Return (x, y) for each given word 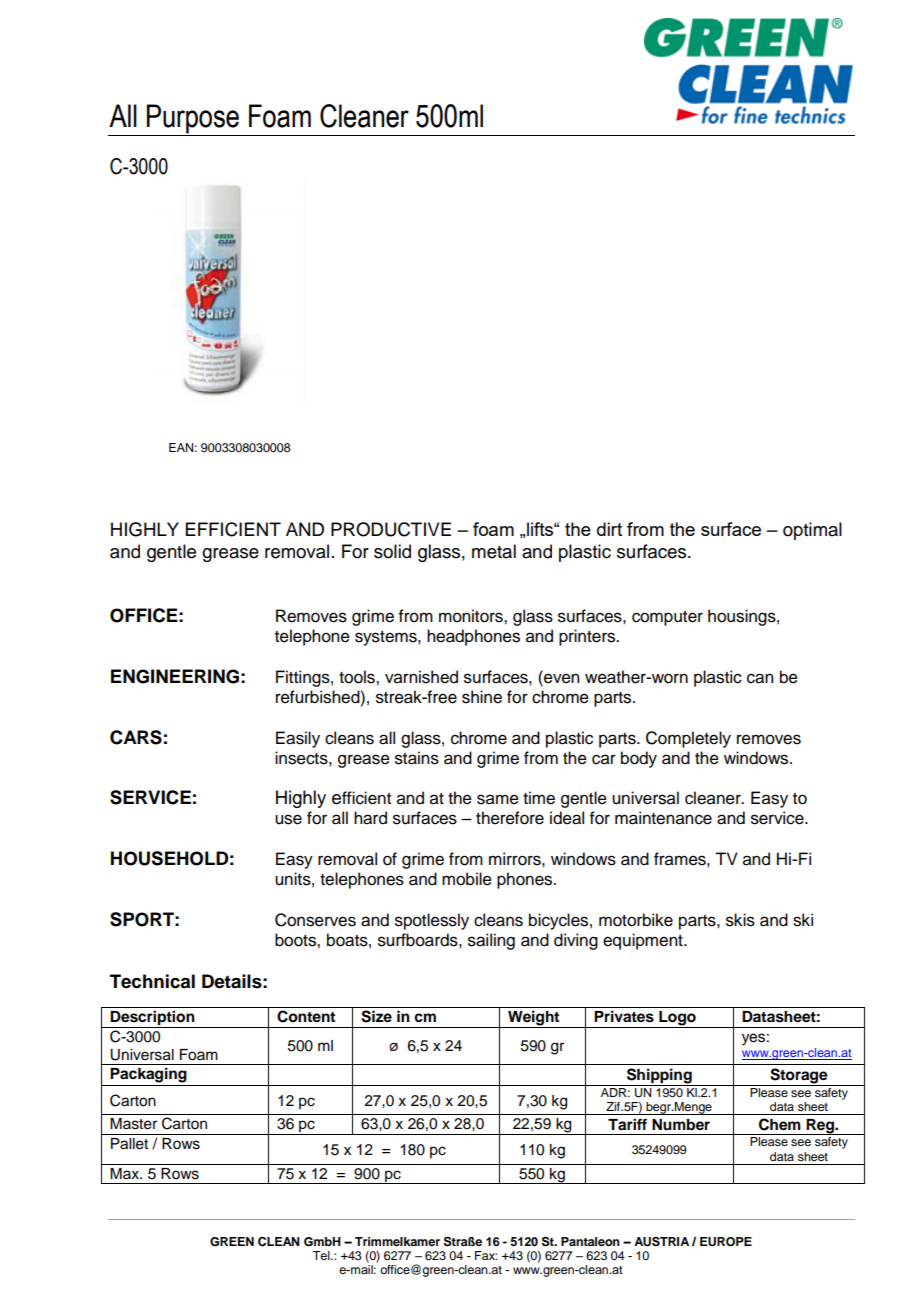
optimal (812, 531)
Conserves (315, 920)
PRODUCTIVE (391, 529)
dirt (609, 529)
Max (125, 1173)
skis (740, 920)
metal (494, 551)
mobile (467, 879)
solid (392, 551)
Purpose (193, 120)
